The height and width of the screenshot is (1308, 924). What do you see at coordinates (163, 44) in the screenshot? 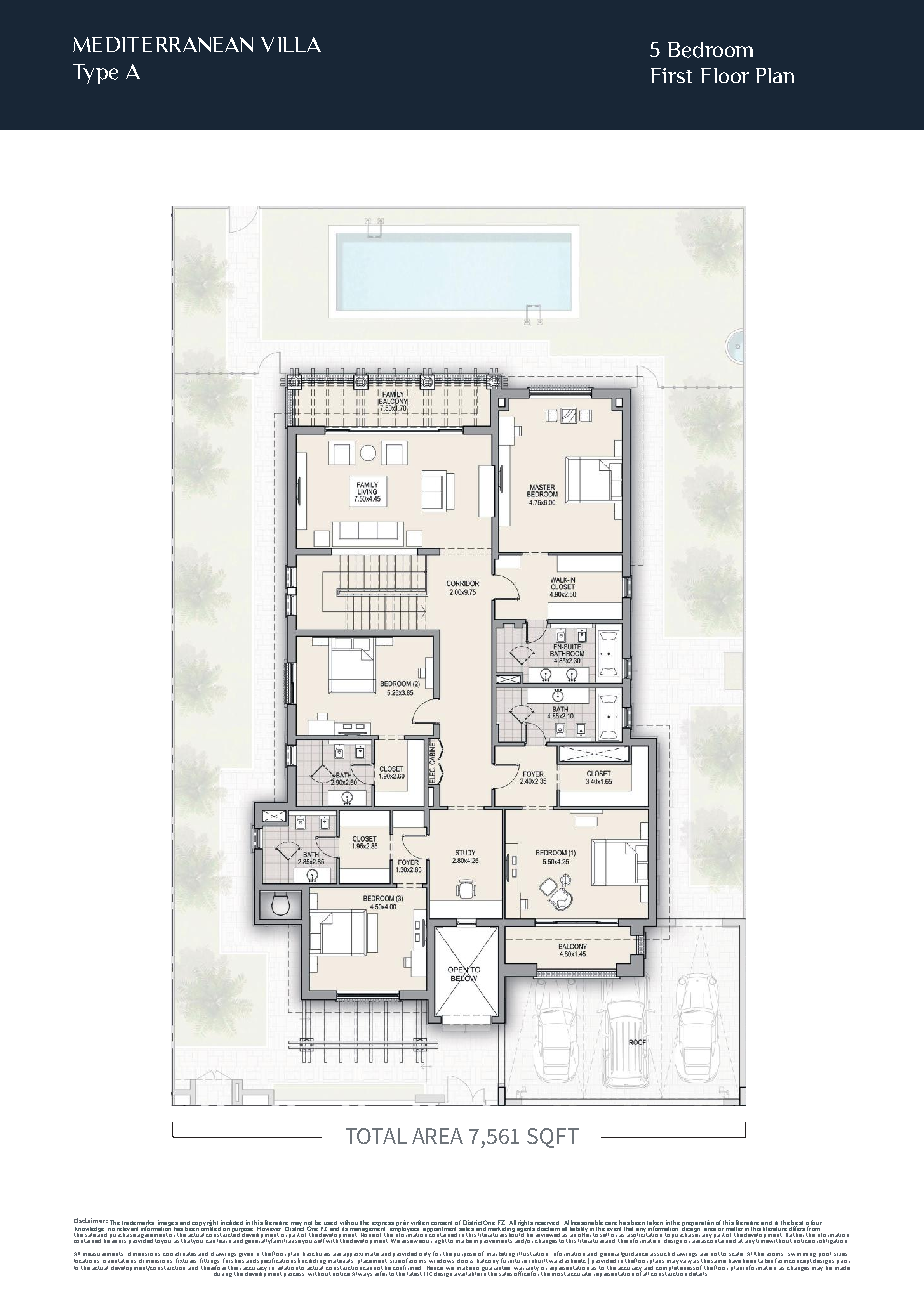
I see `MEDITERRANEAN` at bounding box center [163, 44].
